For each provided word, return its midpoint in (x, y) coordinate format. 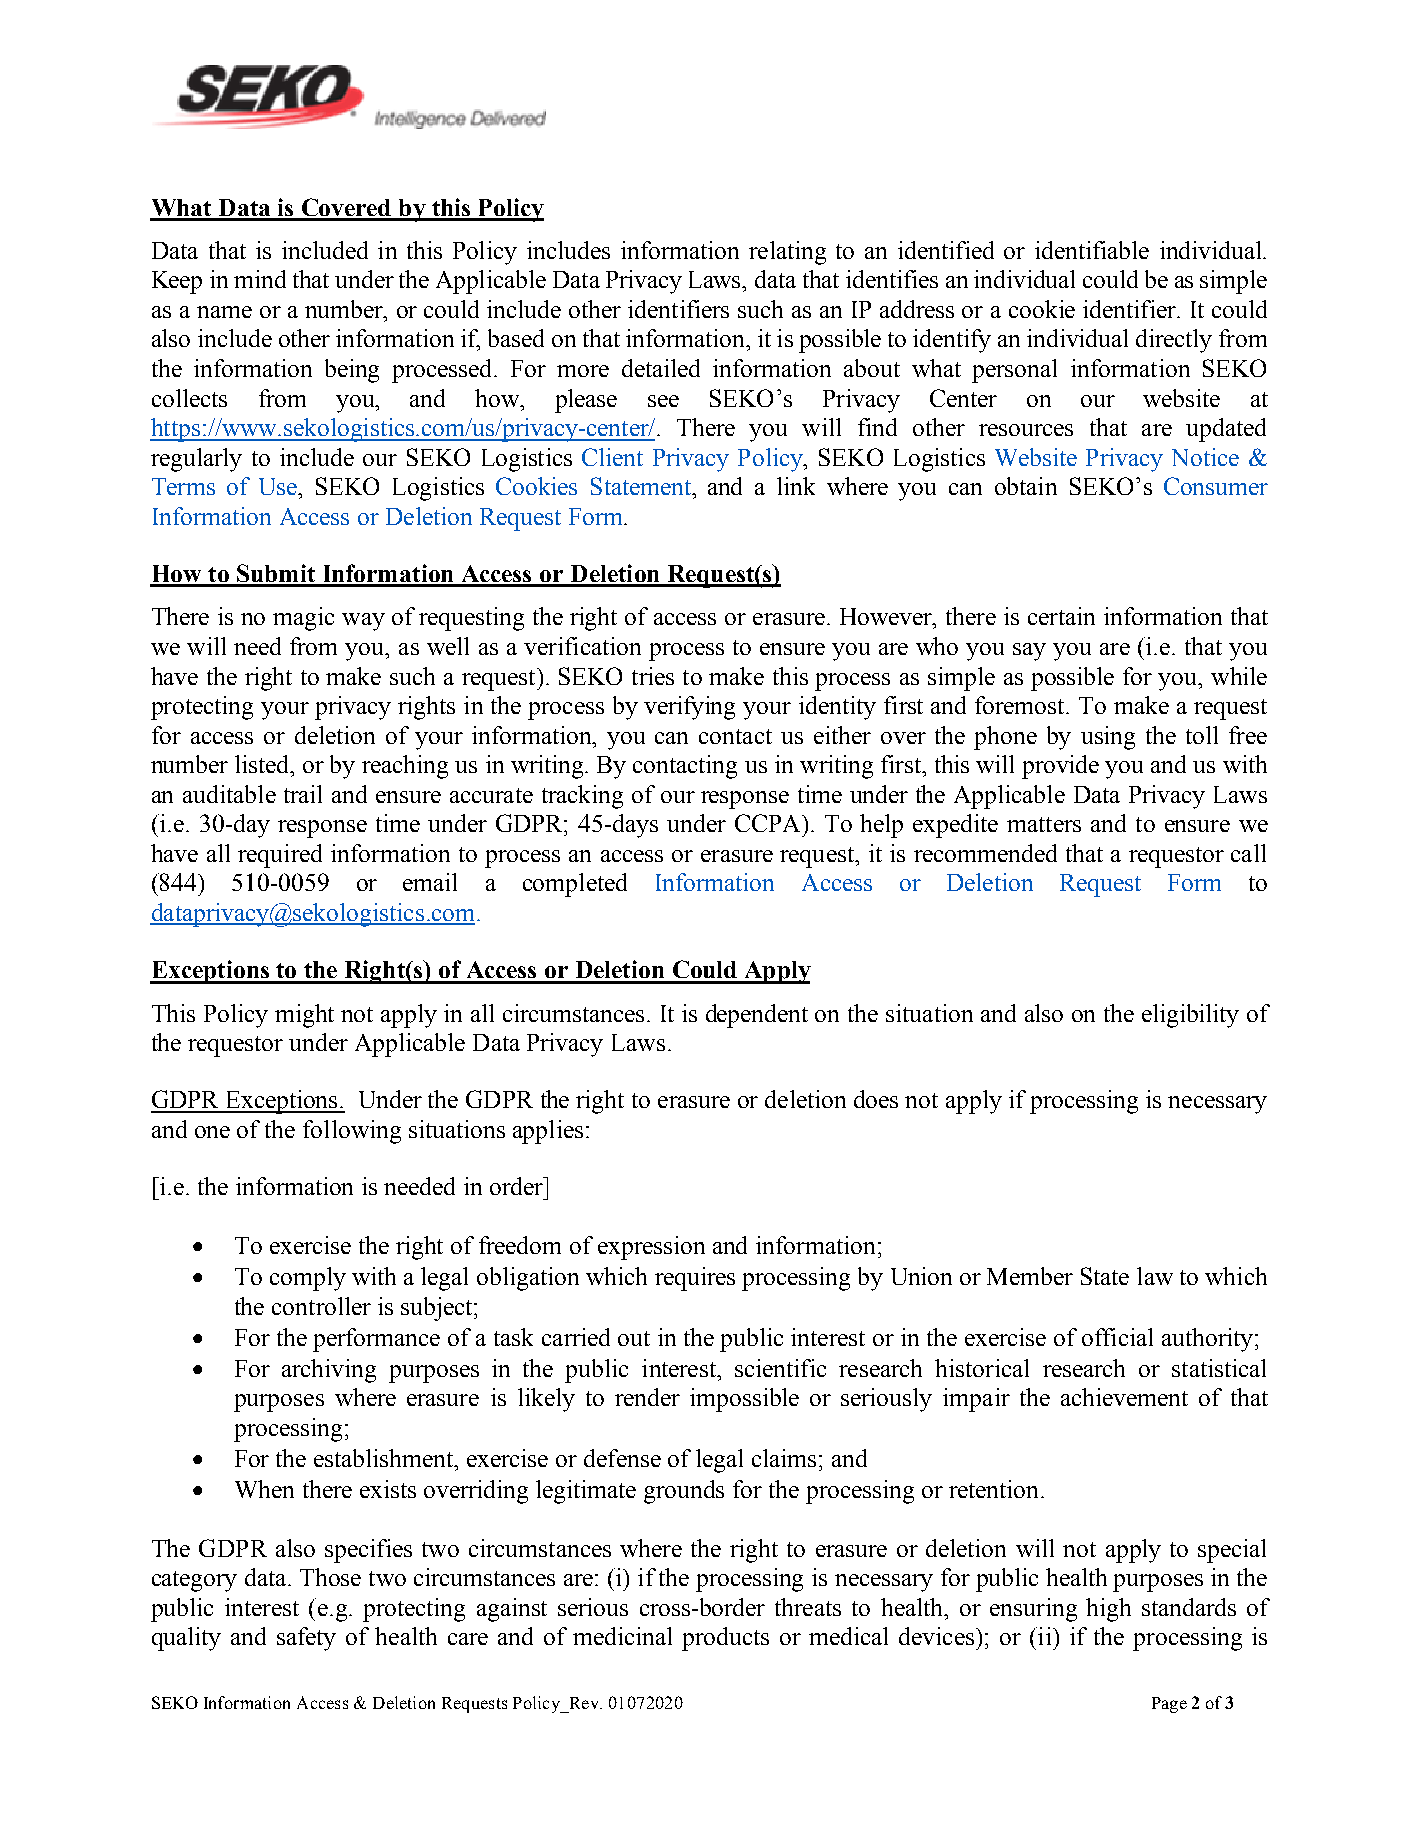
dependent (757, 1016)
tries (653, 676)
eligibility (1190, 1016)
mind (260, 279)
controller (321, 1306)
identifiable (1092, 250)
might (304, 1016)
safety (306, 1639)
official (1117, 1337)
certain (1061, 616)
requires (695, 1279)
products (725, 1639)
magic (303, 619)
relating (787, 253)
